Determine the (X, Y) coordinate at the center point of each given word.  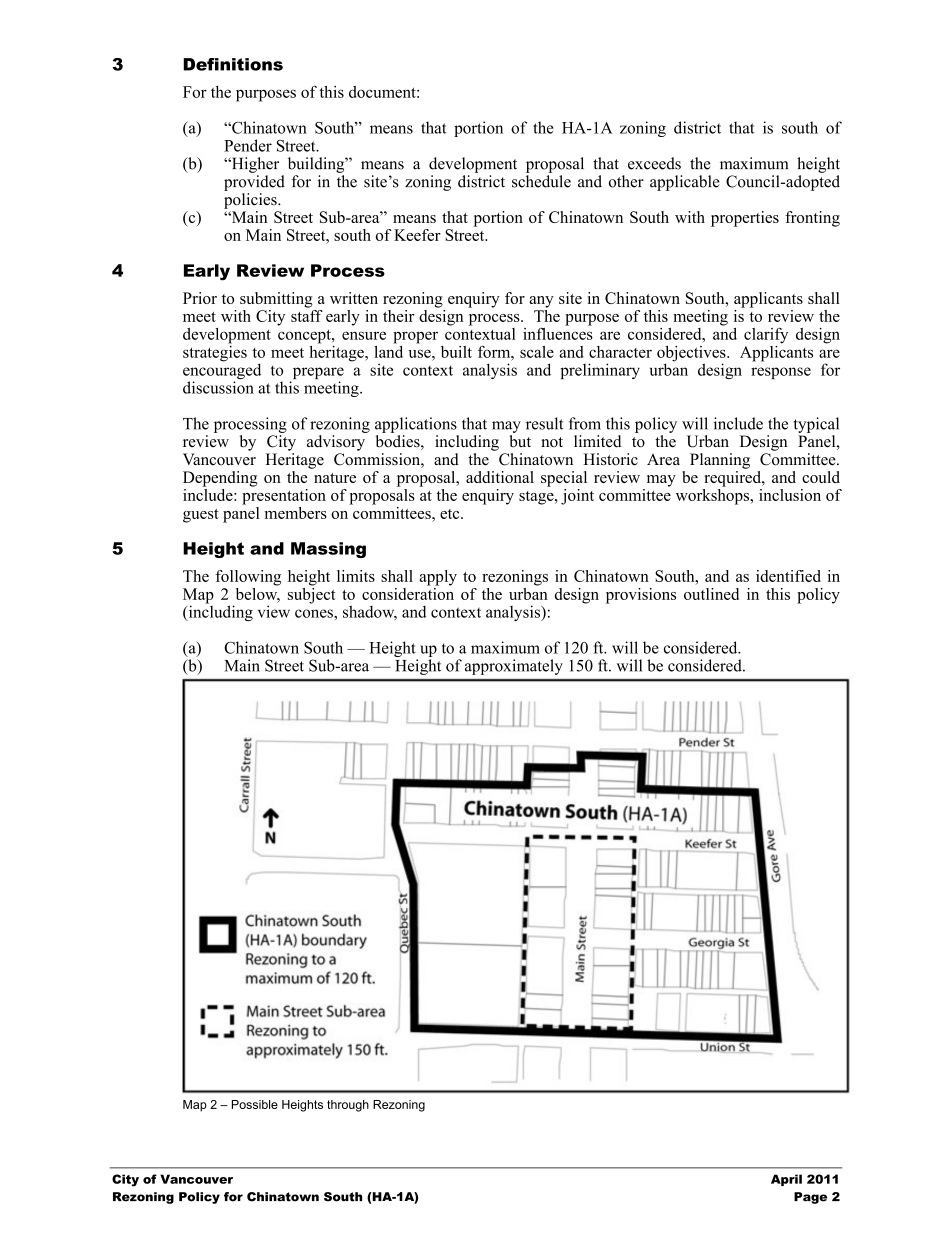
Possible (255, 1104)
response (781, 373)
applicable (685, 183)
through (348, 1106)
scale (537, 352)
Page (810, 1198)
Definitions (233, 64)
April (786, 1180)
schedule (541, 181)
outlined (711, 594)
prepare (317, 374)
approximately (514, 667)
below (258, 593)
